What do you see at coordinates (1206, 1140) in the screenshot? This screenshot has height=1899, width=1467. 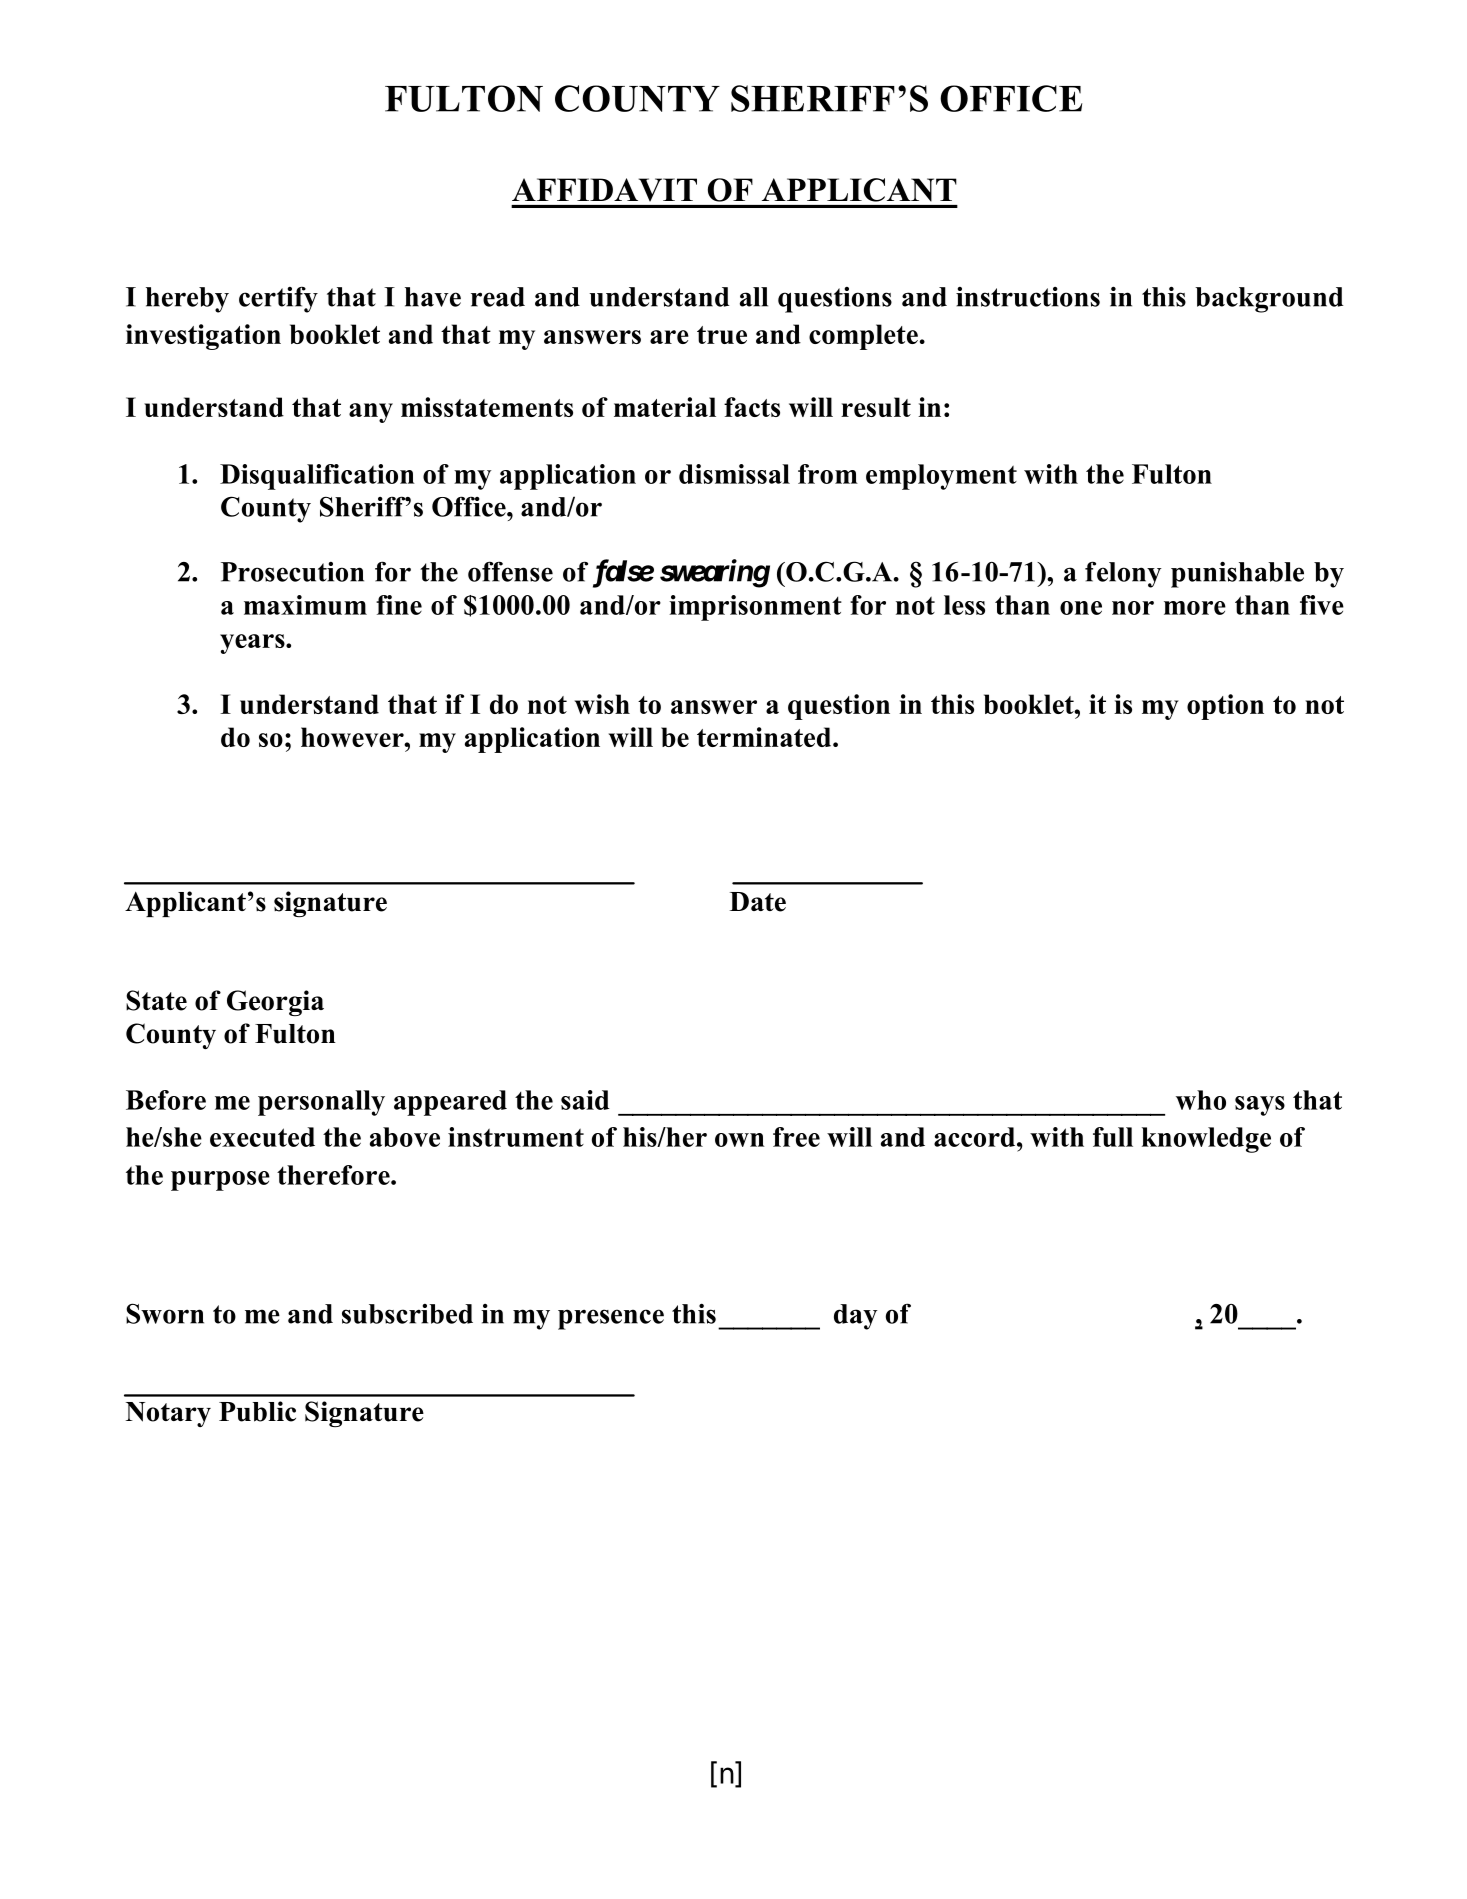 I see `knowledge` at bounding box center [1206, 1140].
